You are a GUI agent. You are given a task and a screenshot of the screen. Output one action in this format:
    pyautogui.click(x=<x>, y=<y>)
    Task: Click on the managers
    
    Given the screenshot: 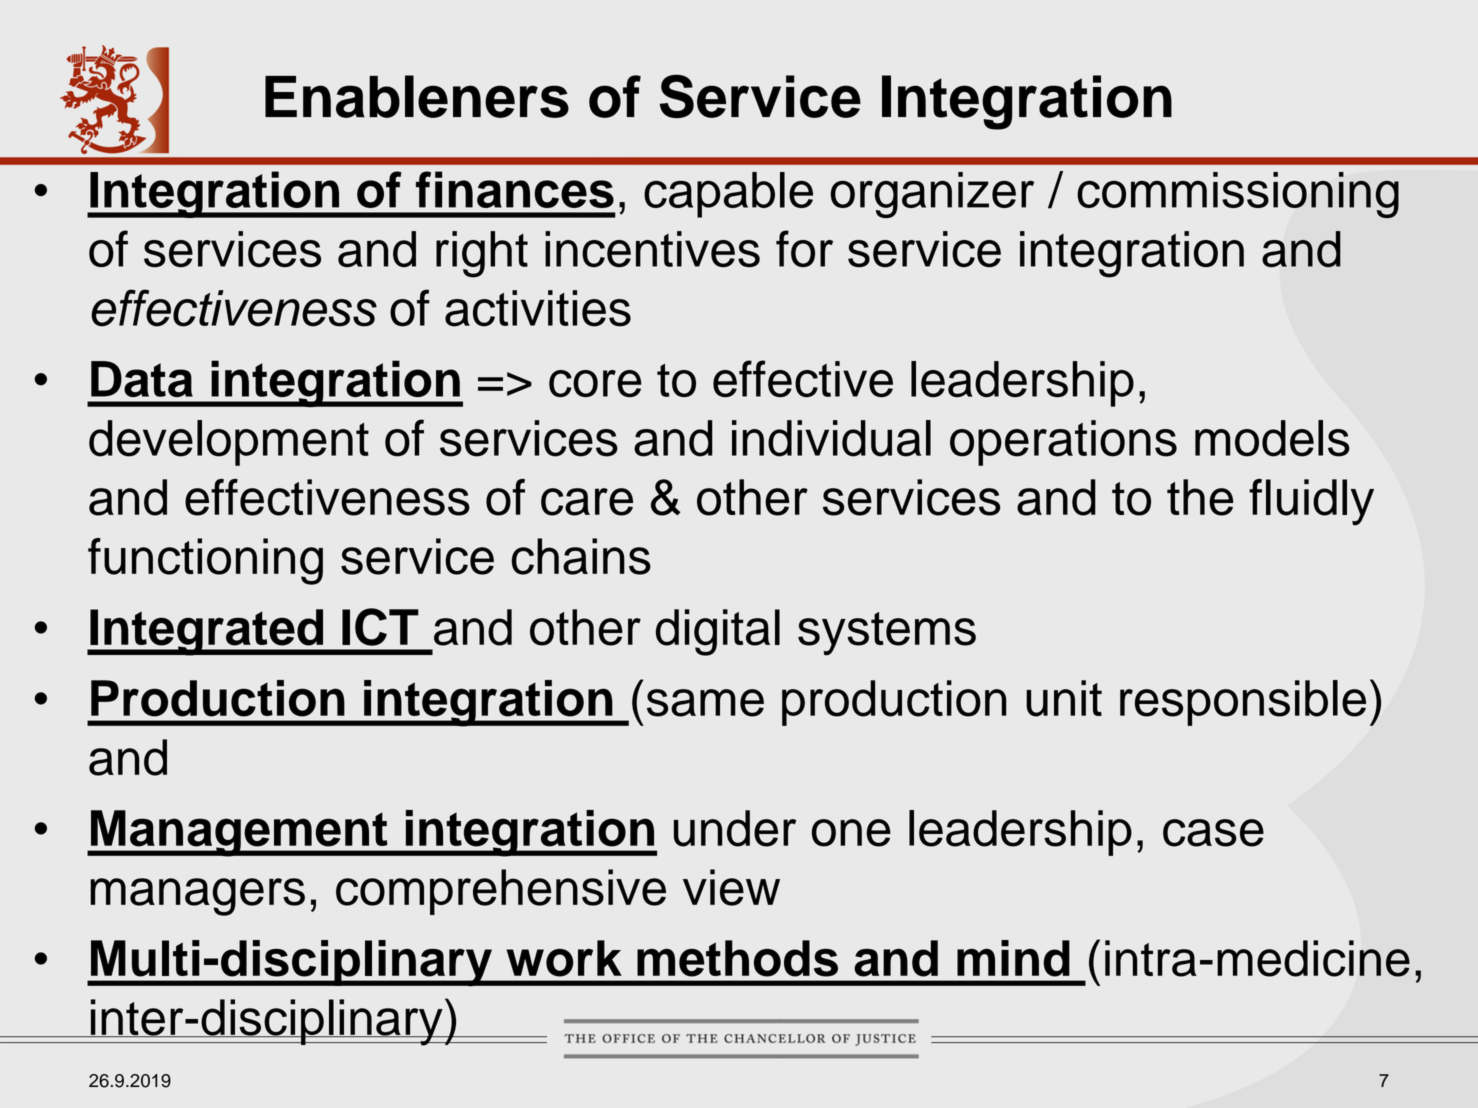 What is the action you would take?
    pyautogui.click(x=197, y=897)
